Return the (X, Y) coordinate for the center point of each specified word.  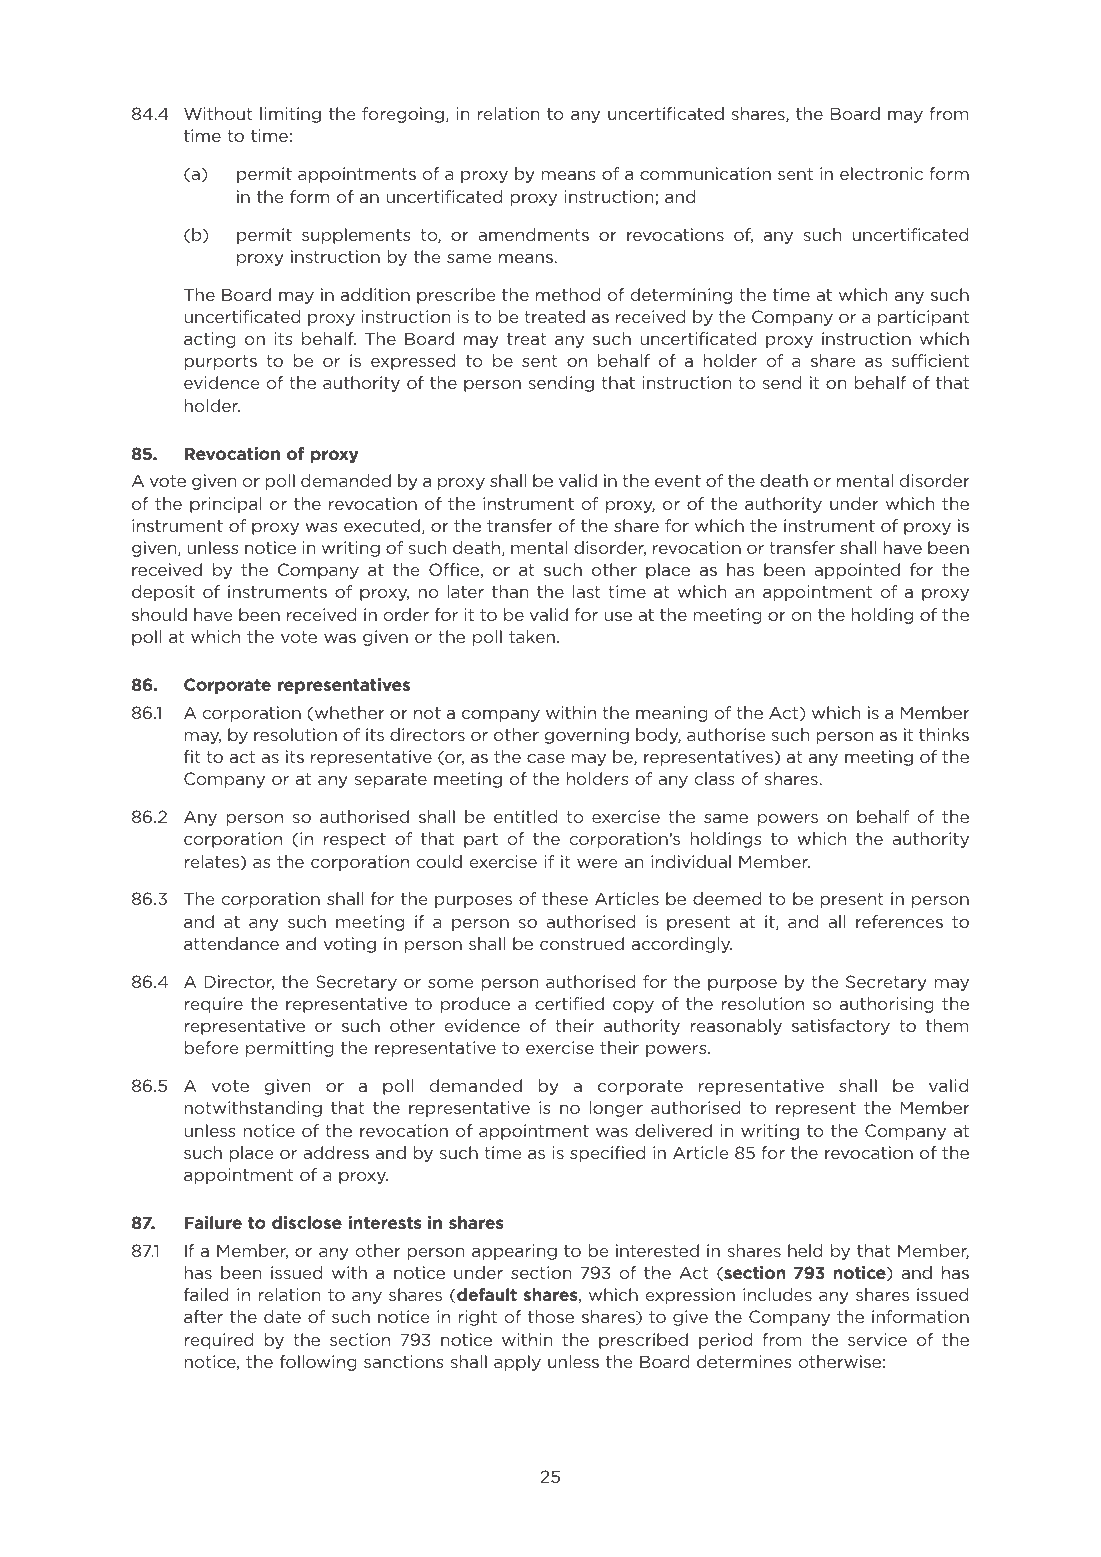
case (546, 758)
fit (192, 756)
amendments (533, 234)
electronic (881, 173)
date (282, 1316)
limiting (290, 115)
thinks (944, 734)
